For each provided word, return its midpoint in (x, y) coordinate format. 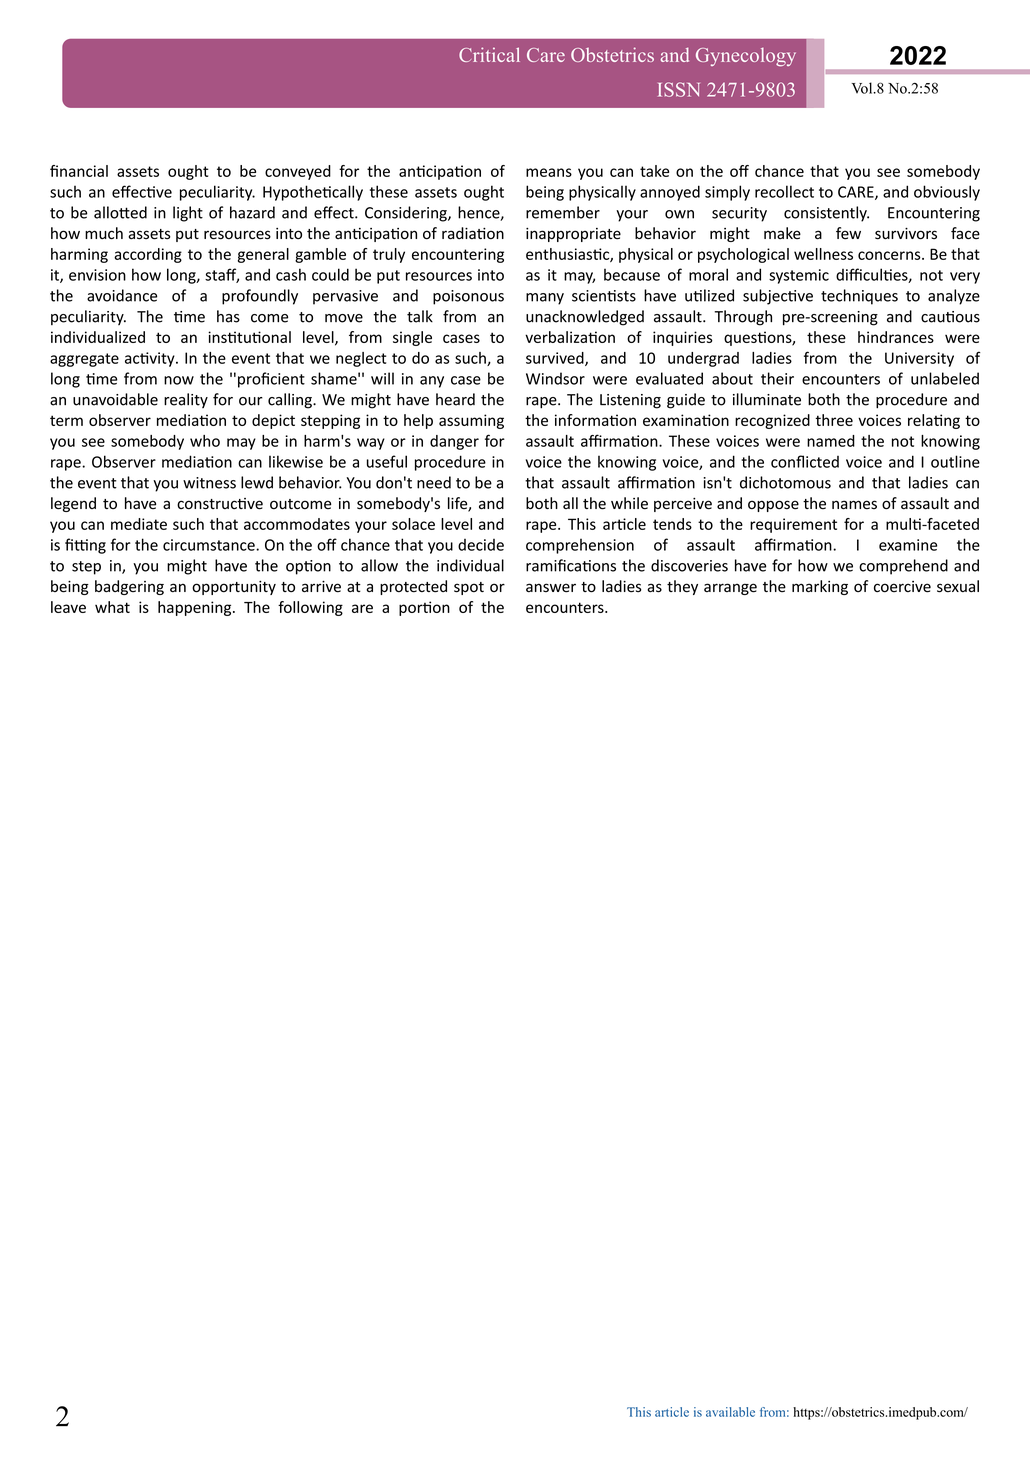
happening (196, 608)
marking (820, 587)
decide (481, 545)
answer (551, 588)
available (730, 1412)
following (310, 608)
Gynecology (746, 57)
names (854, 505)
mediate (139, 524)
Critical (489, 54)
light (188, 214)
